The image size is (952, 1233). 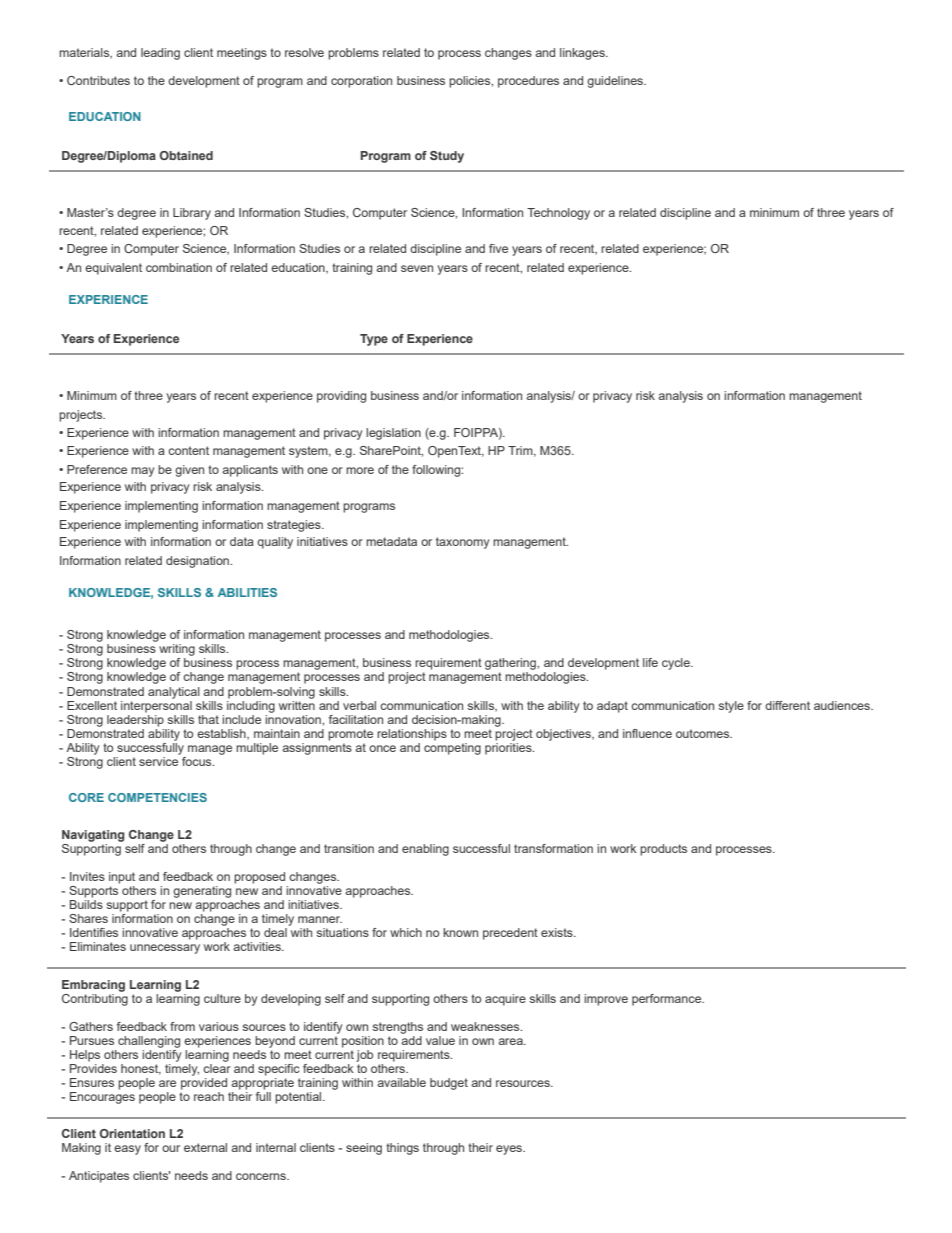 I want to click on cycle, so click(x=677, y=664).
